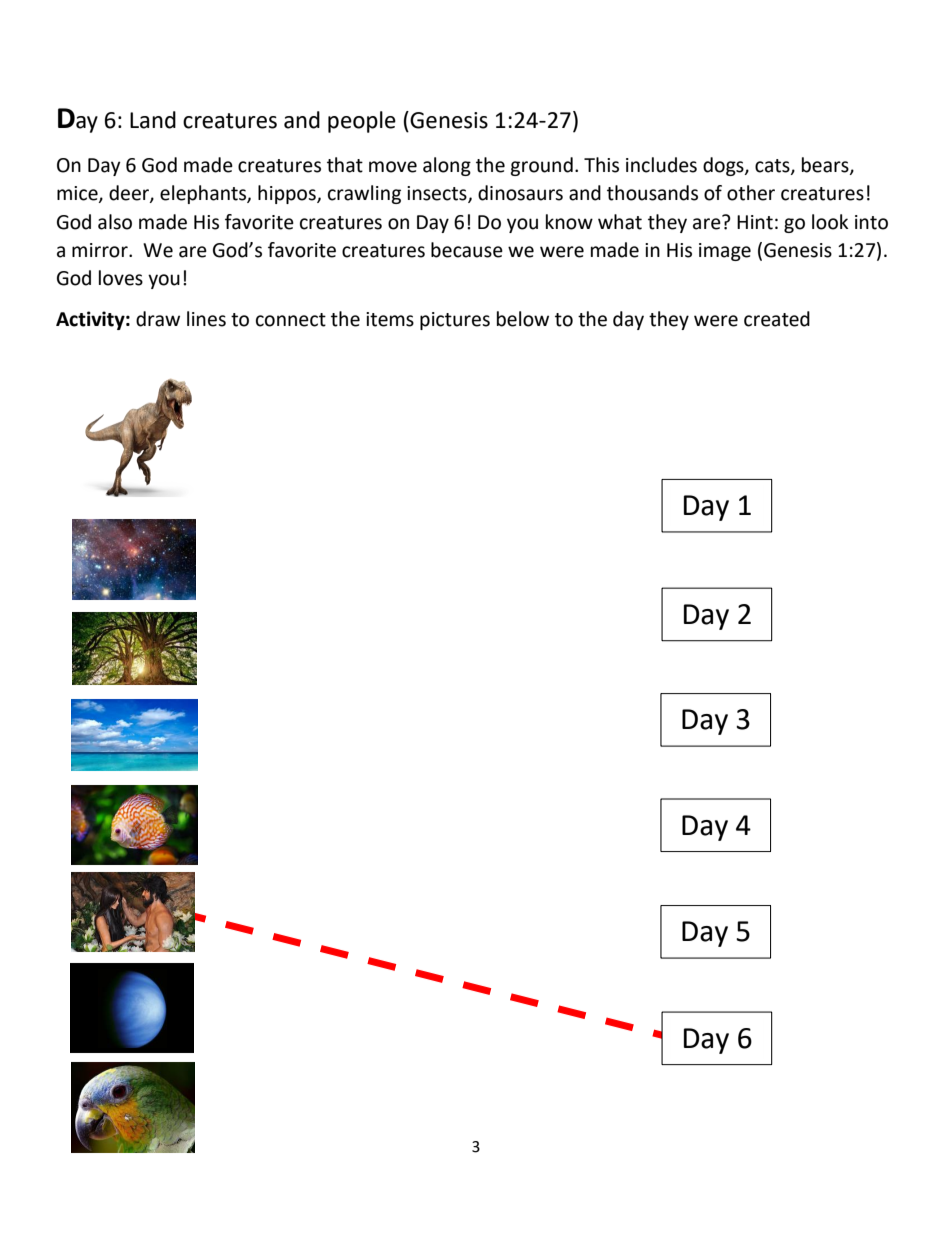 Image resolution: width=952 pixels, height=1233 pixels. What do you see at coordinates (826, 165) in the screenshot?
I see `bears` at bounding box center [826, 165].
